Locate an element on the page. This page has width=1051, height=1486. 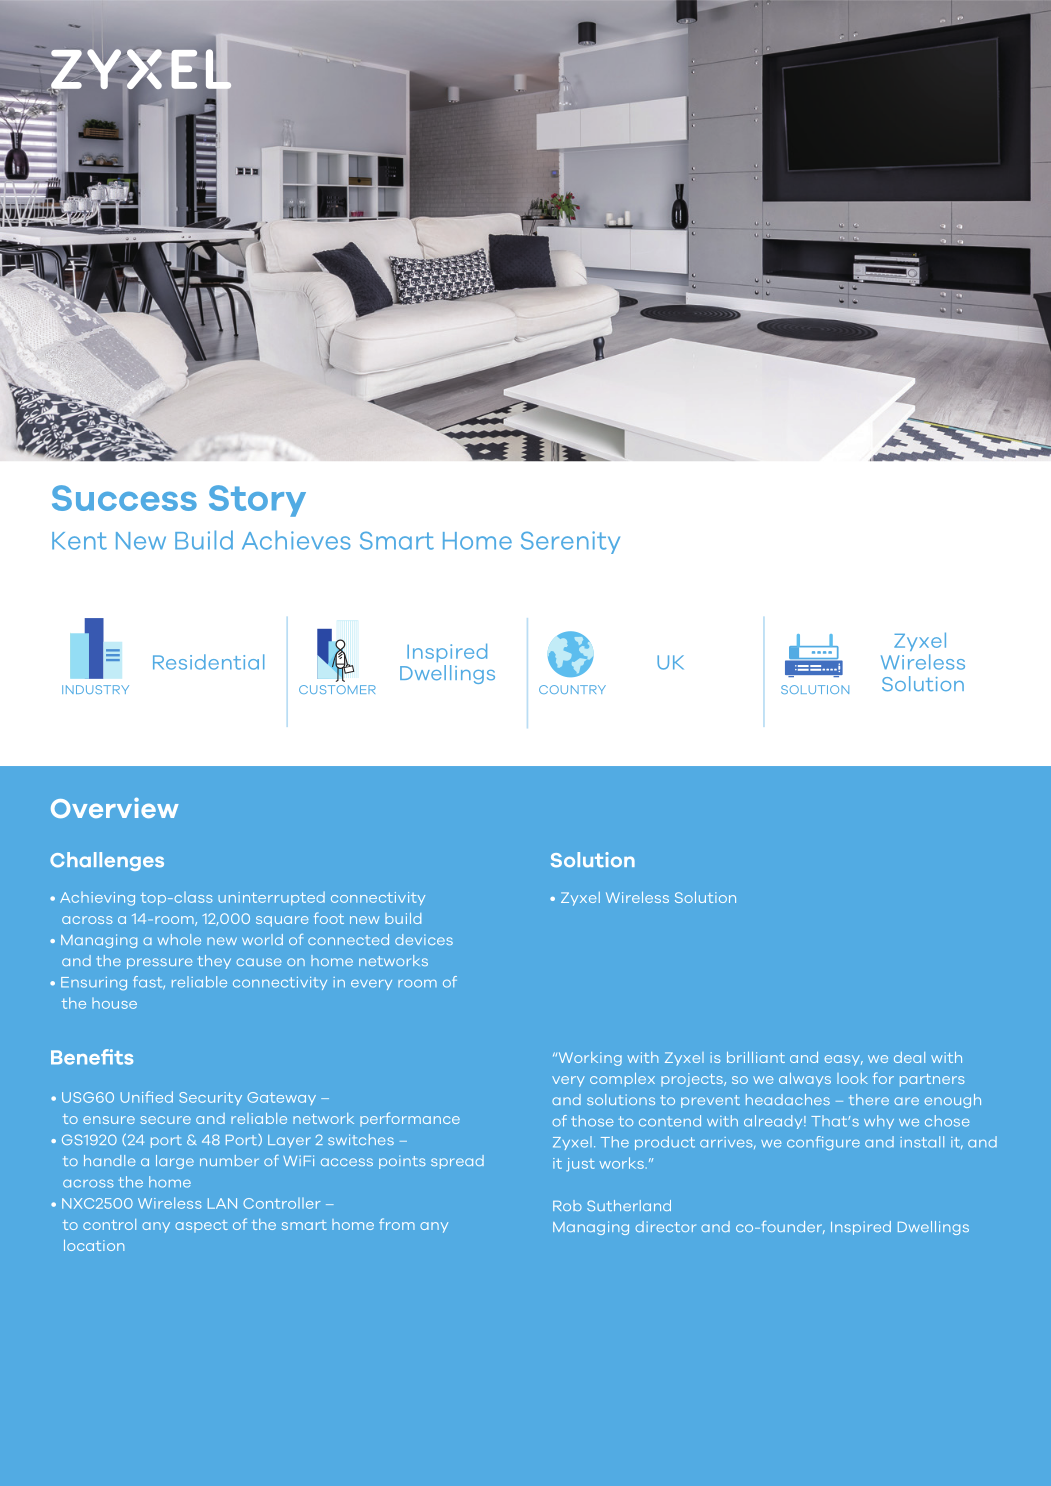
CUSTOMER is located at coordinates (337, 689).
